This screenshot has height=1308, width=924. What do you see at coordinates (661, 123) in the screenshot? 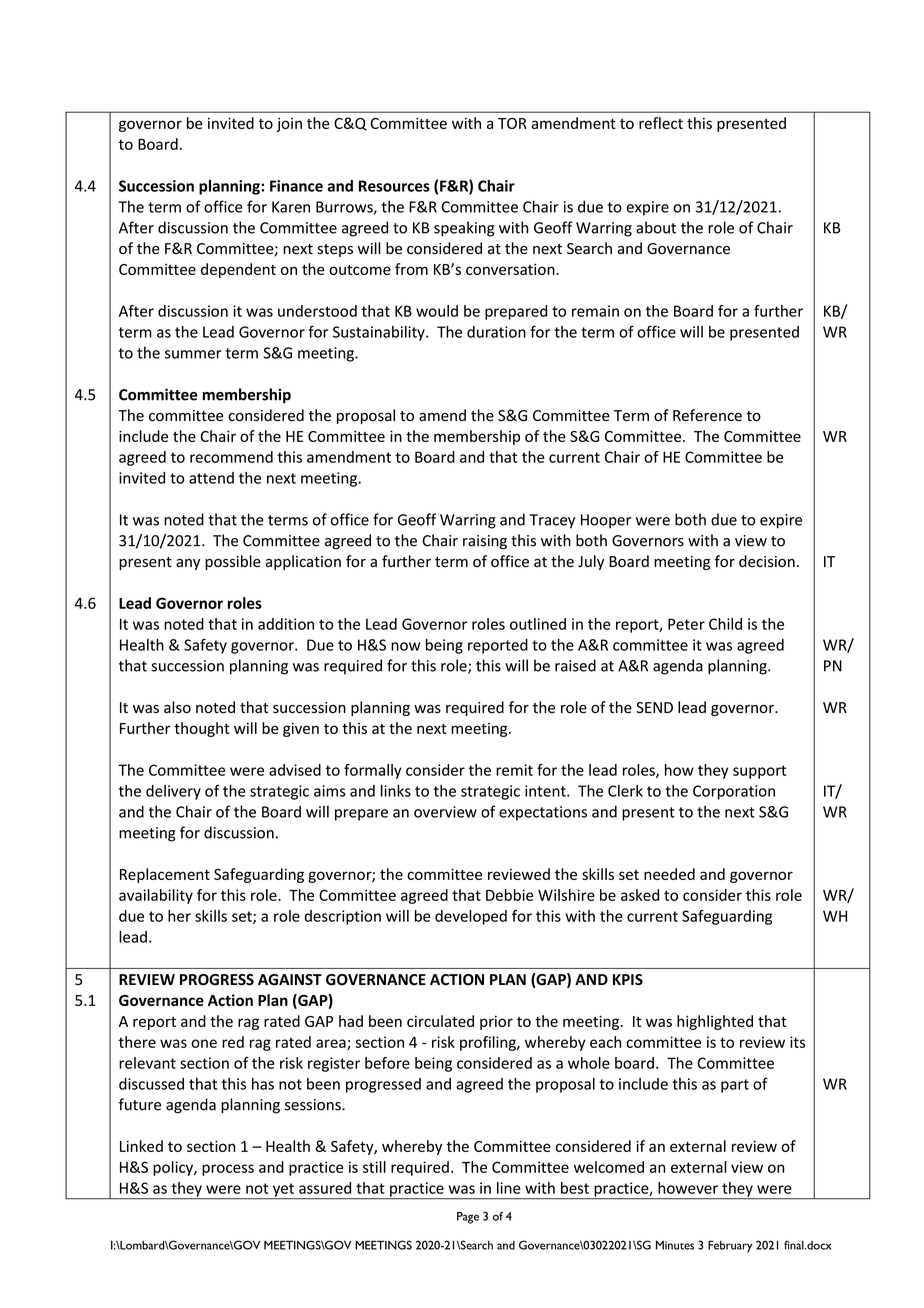
I see `reflect` at bounding box center [661, 123].
